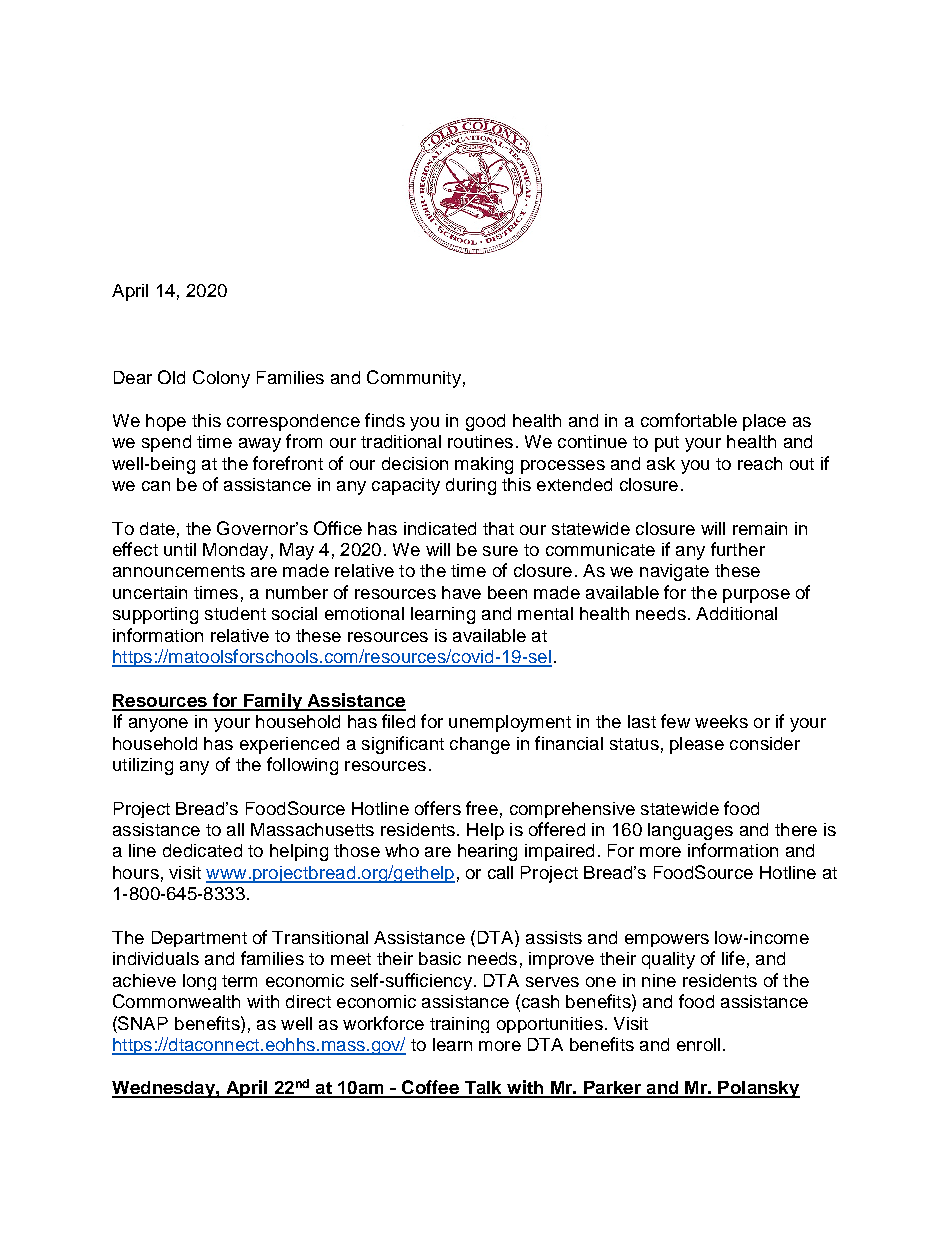 This image has width=952, height=1233. Describe the element at coordinates (689, 420) in the image. I see `comfortable` at that location.
